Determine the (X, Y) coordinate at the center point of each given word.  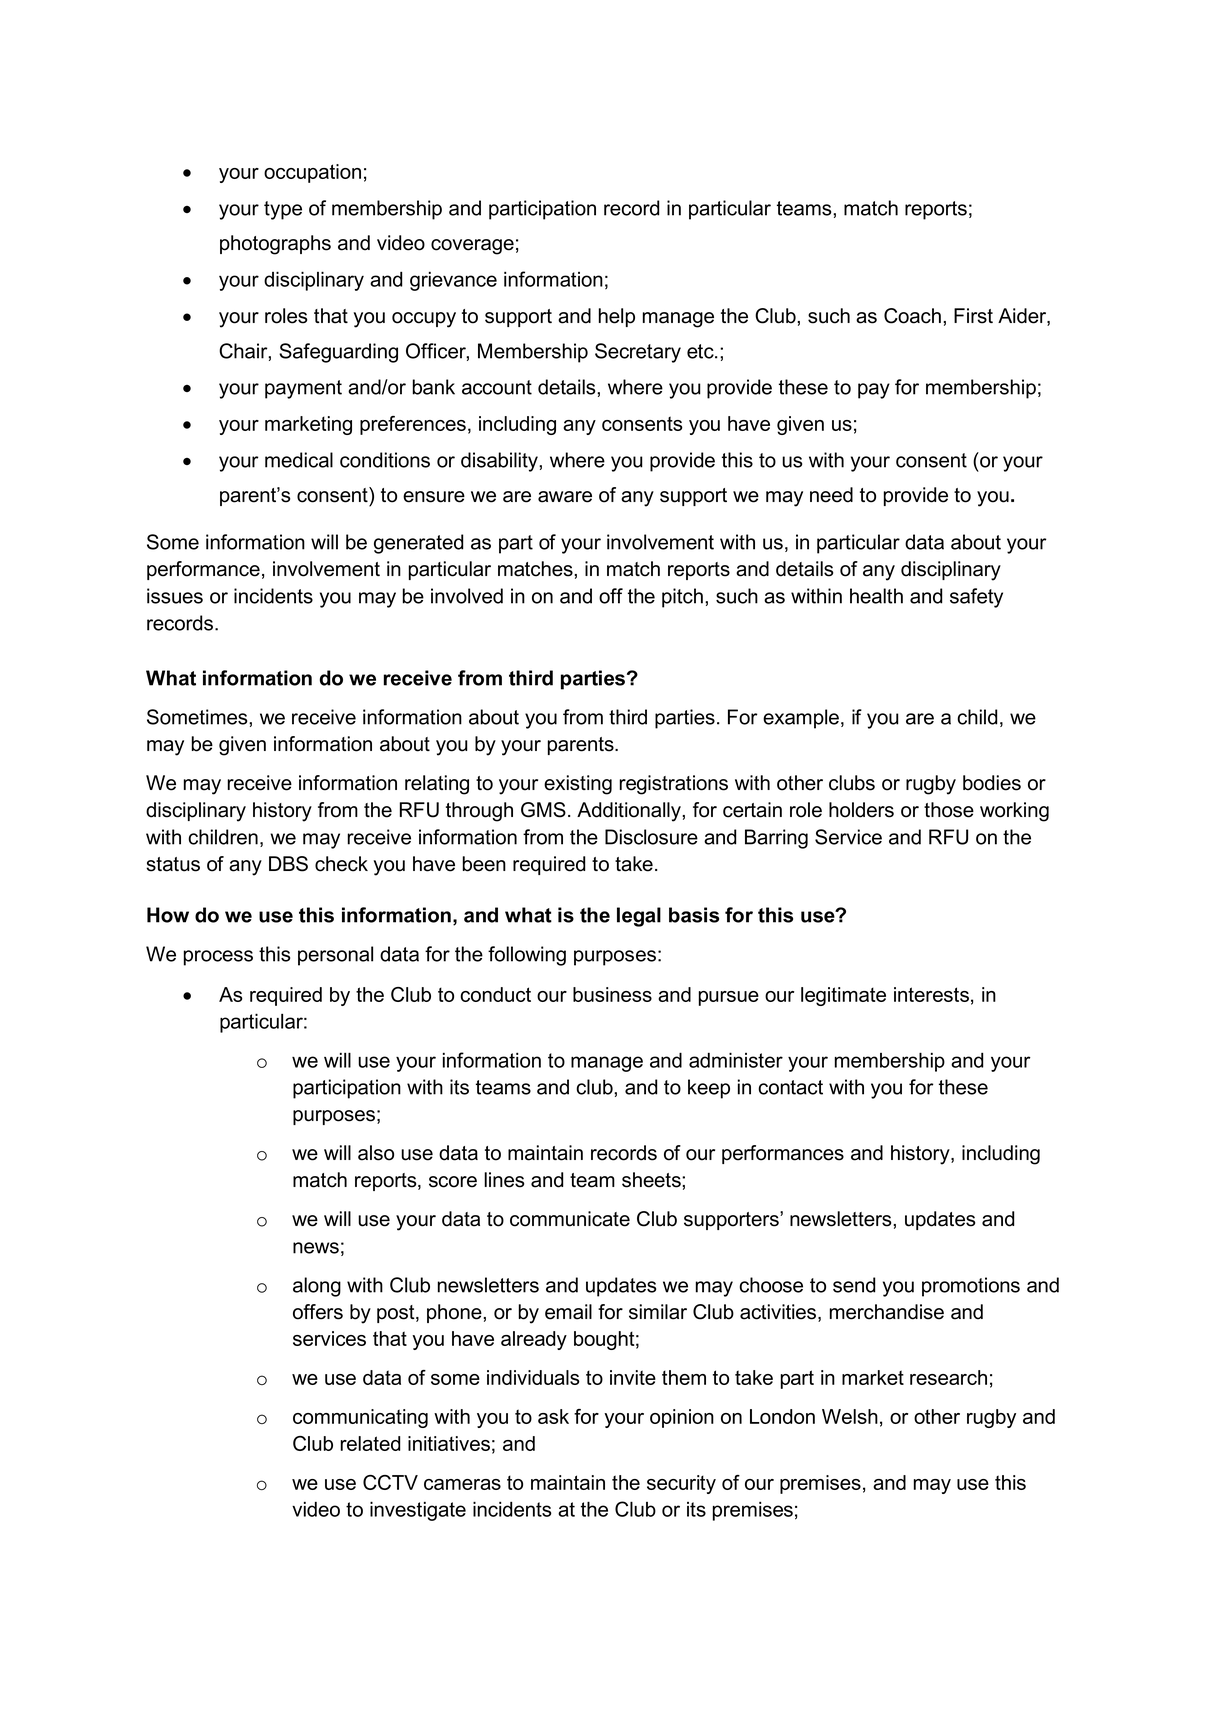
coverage (472, 247)
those (949, 810)
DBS (288, 864)
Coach (912, 316)
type (283, 210)
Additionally (630, 812)
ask (553, 1416)
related (370, 1443)
